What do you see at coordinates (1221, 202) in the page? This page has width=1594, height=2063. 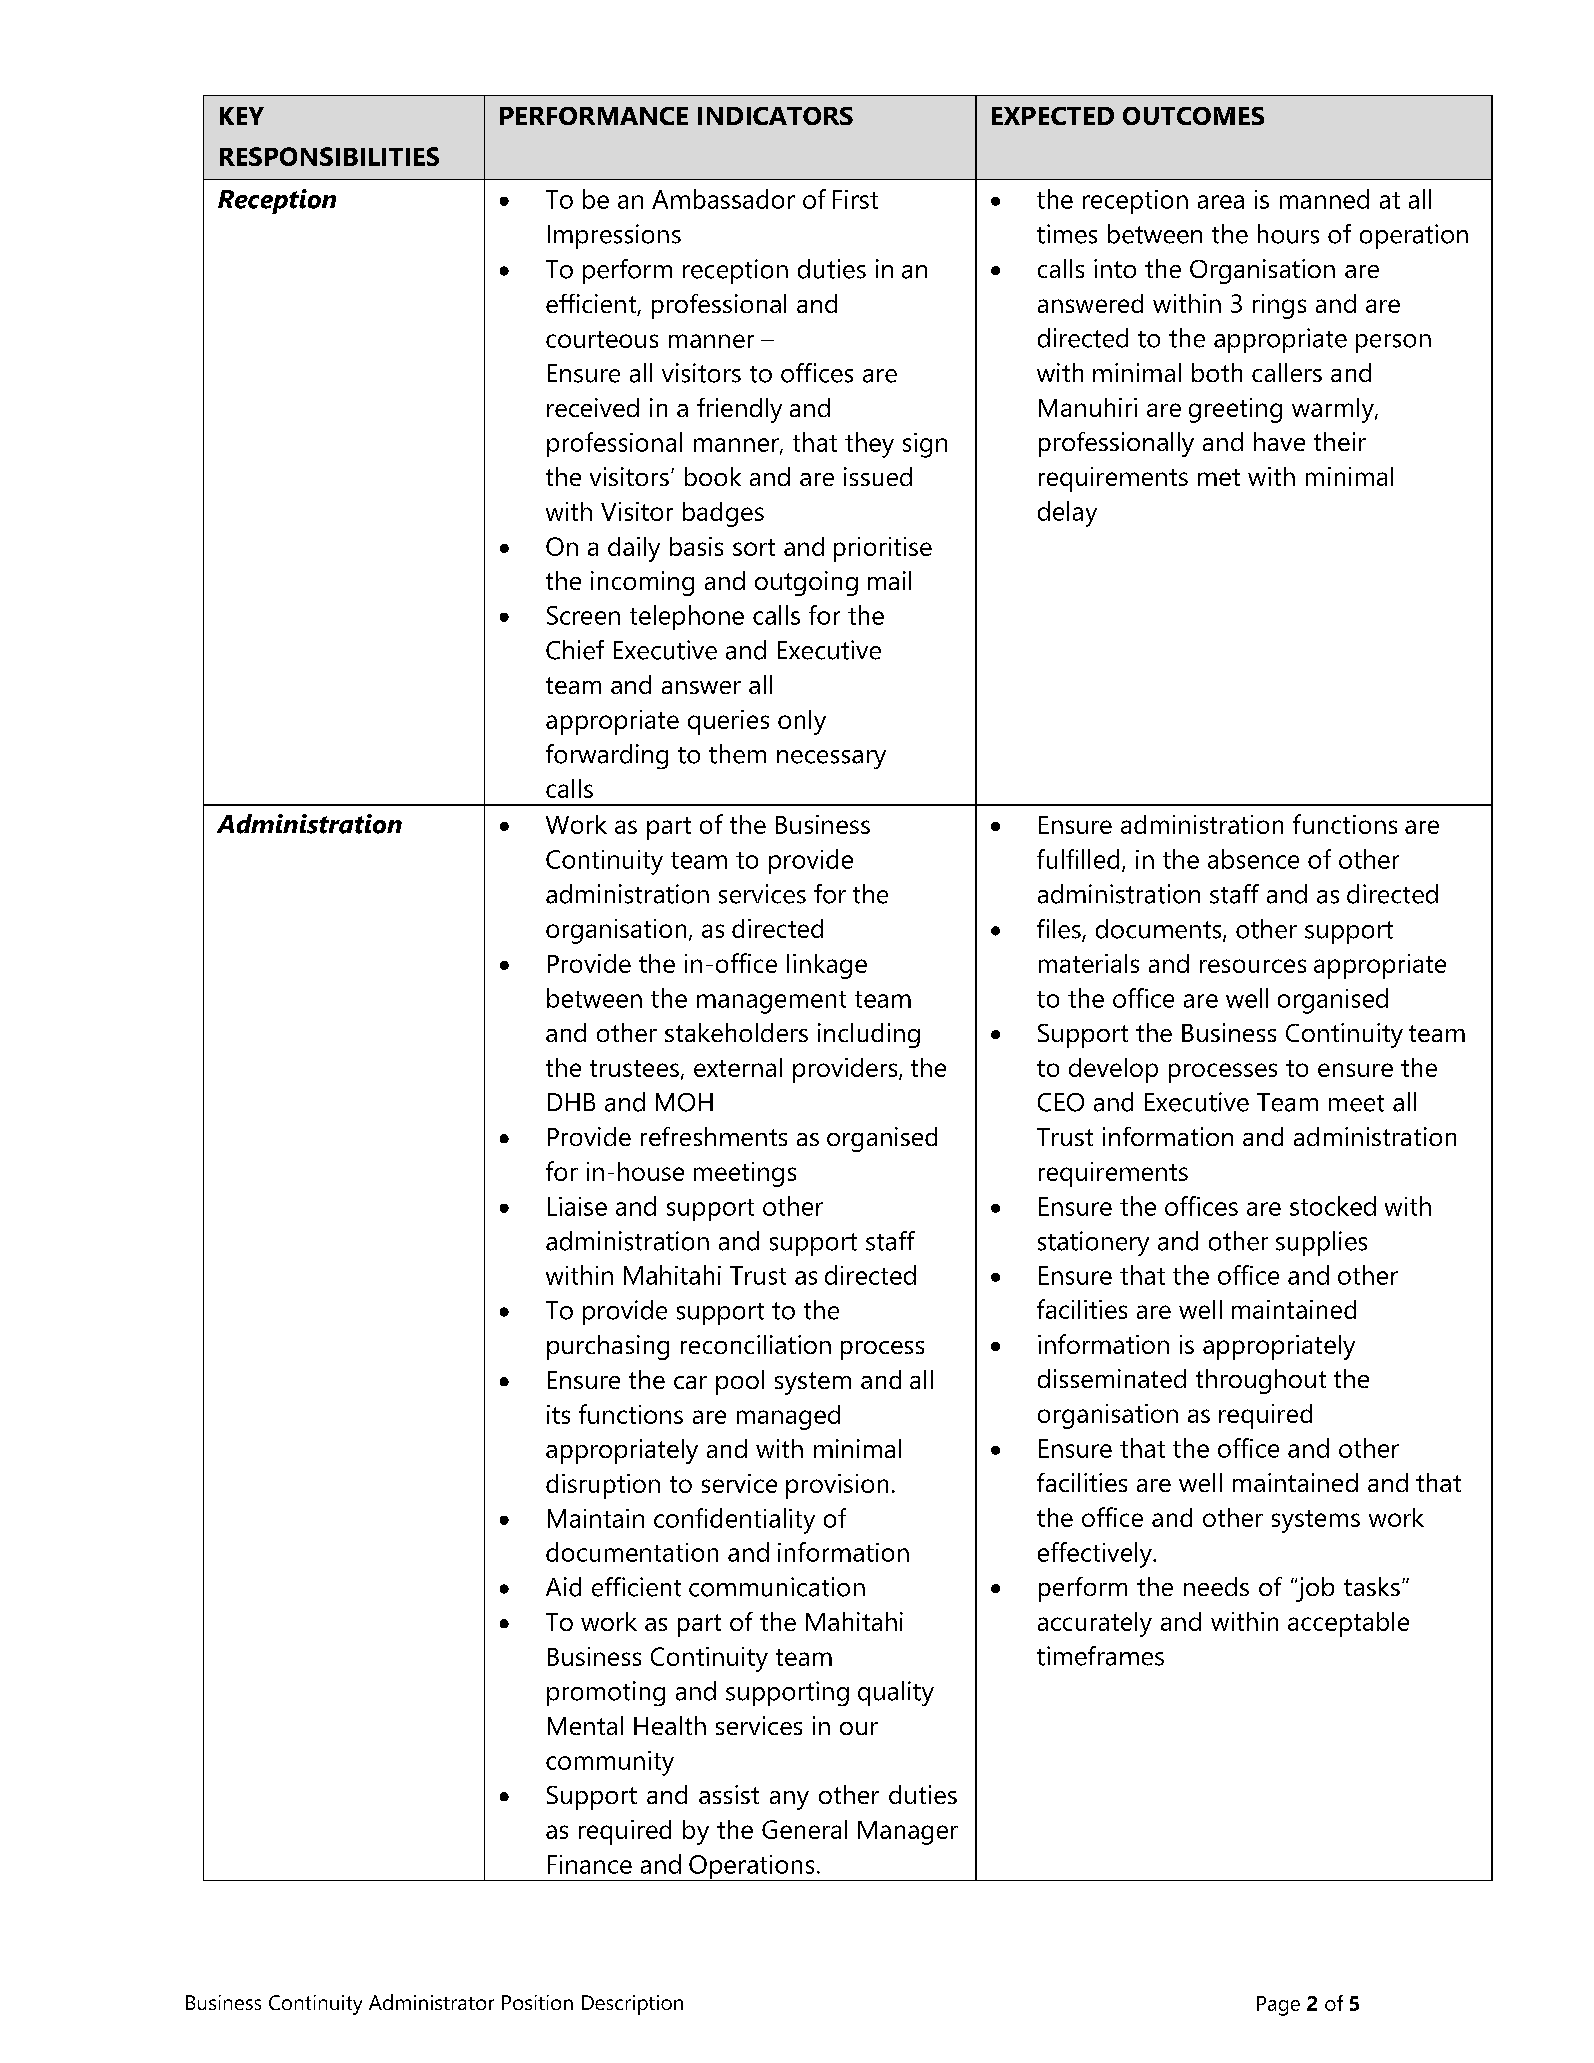 I see `area` at bounding box center [1221, 202].
